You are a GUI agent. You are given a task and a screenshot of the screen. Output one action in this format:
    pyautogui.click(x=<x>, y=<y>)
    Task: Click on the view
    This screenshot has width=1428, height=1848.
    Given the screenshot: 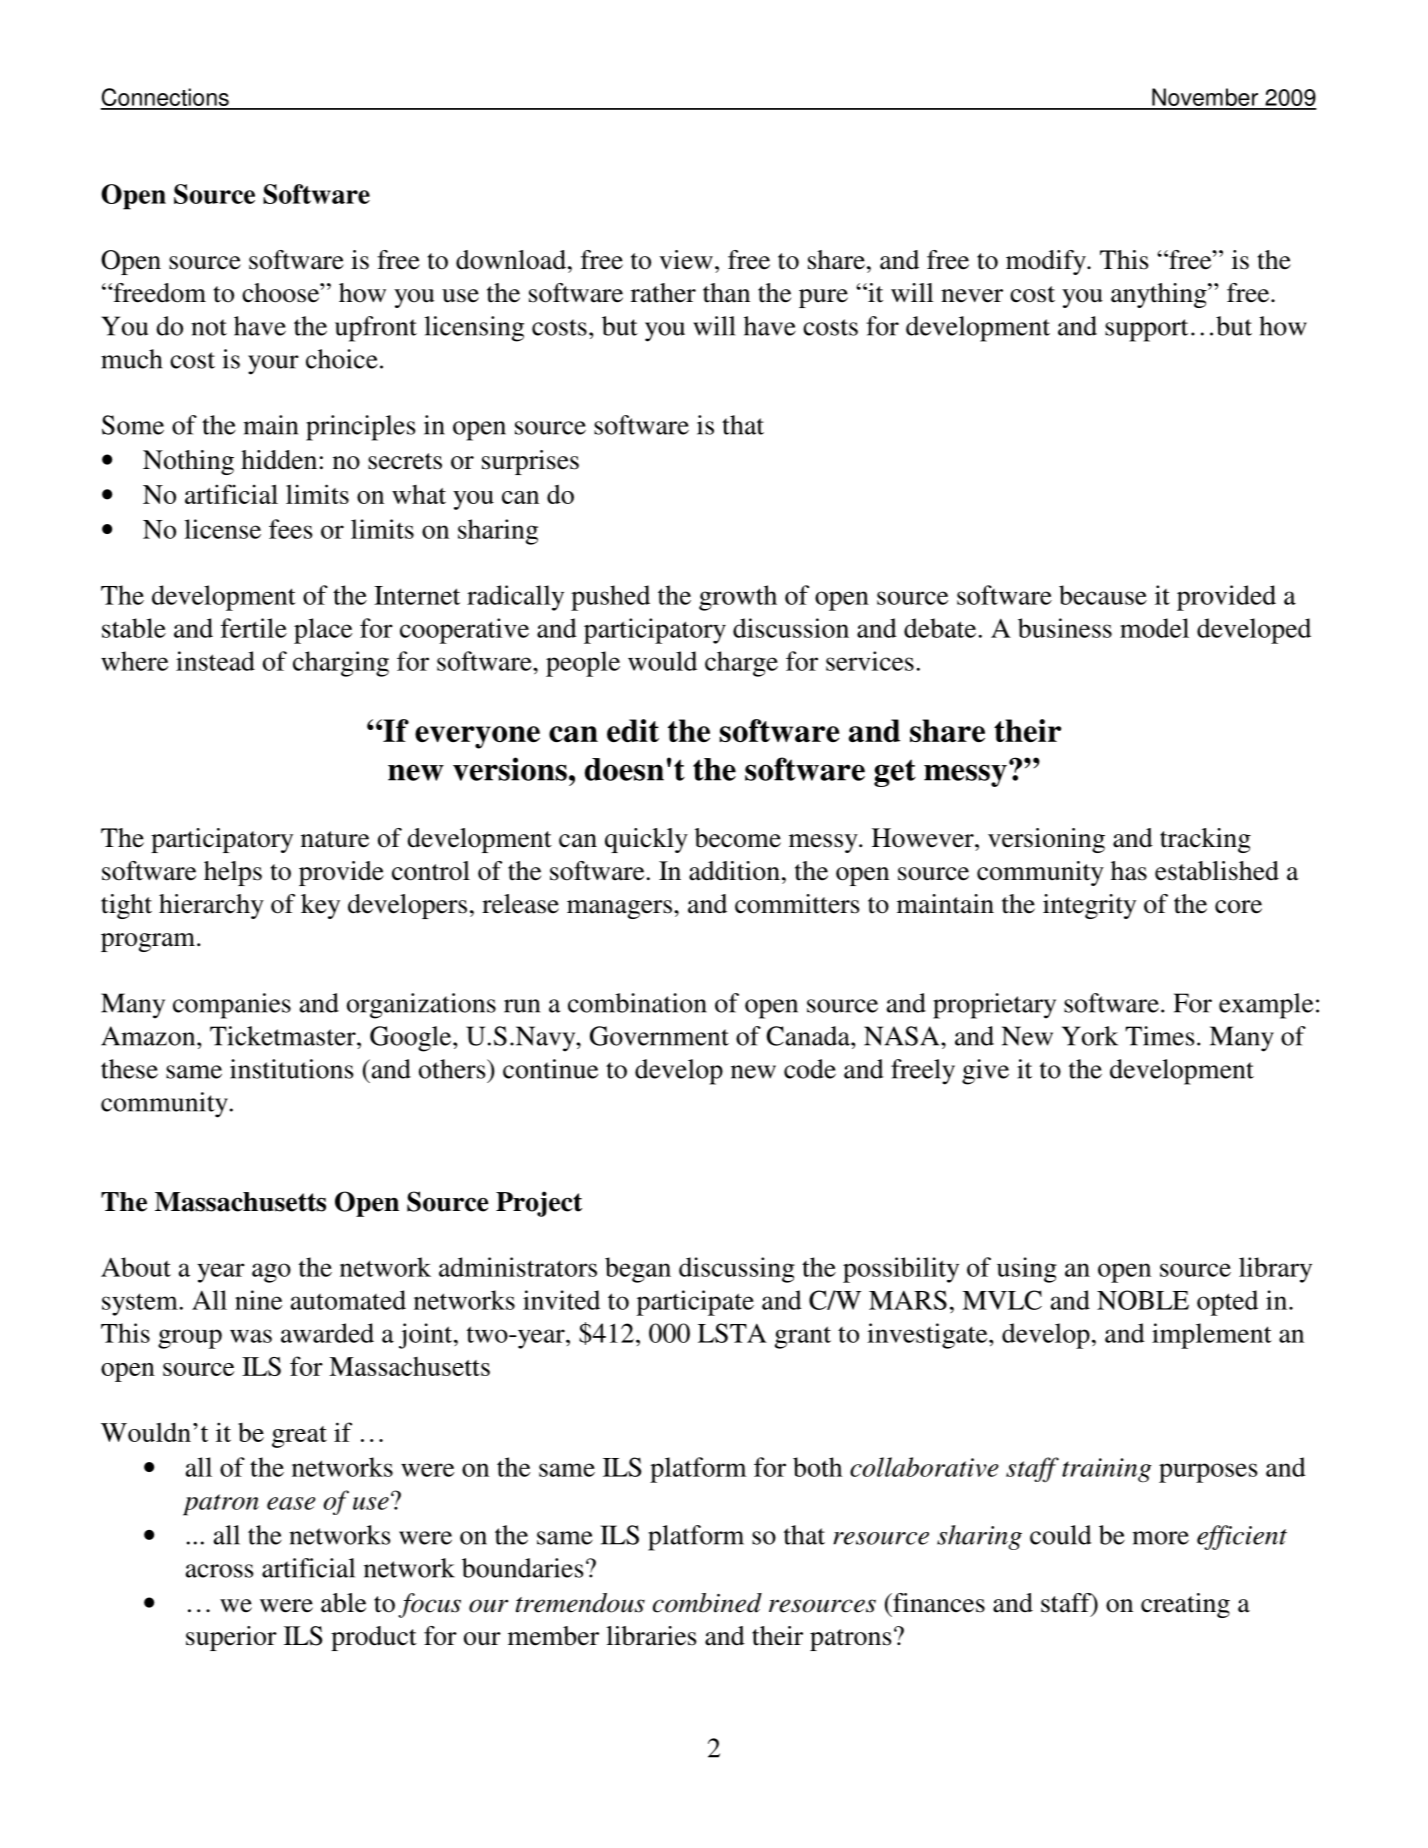 What is the action you would take?
    pyautogui.click(x=686, y=260)
